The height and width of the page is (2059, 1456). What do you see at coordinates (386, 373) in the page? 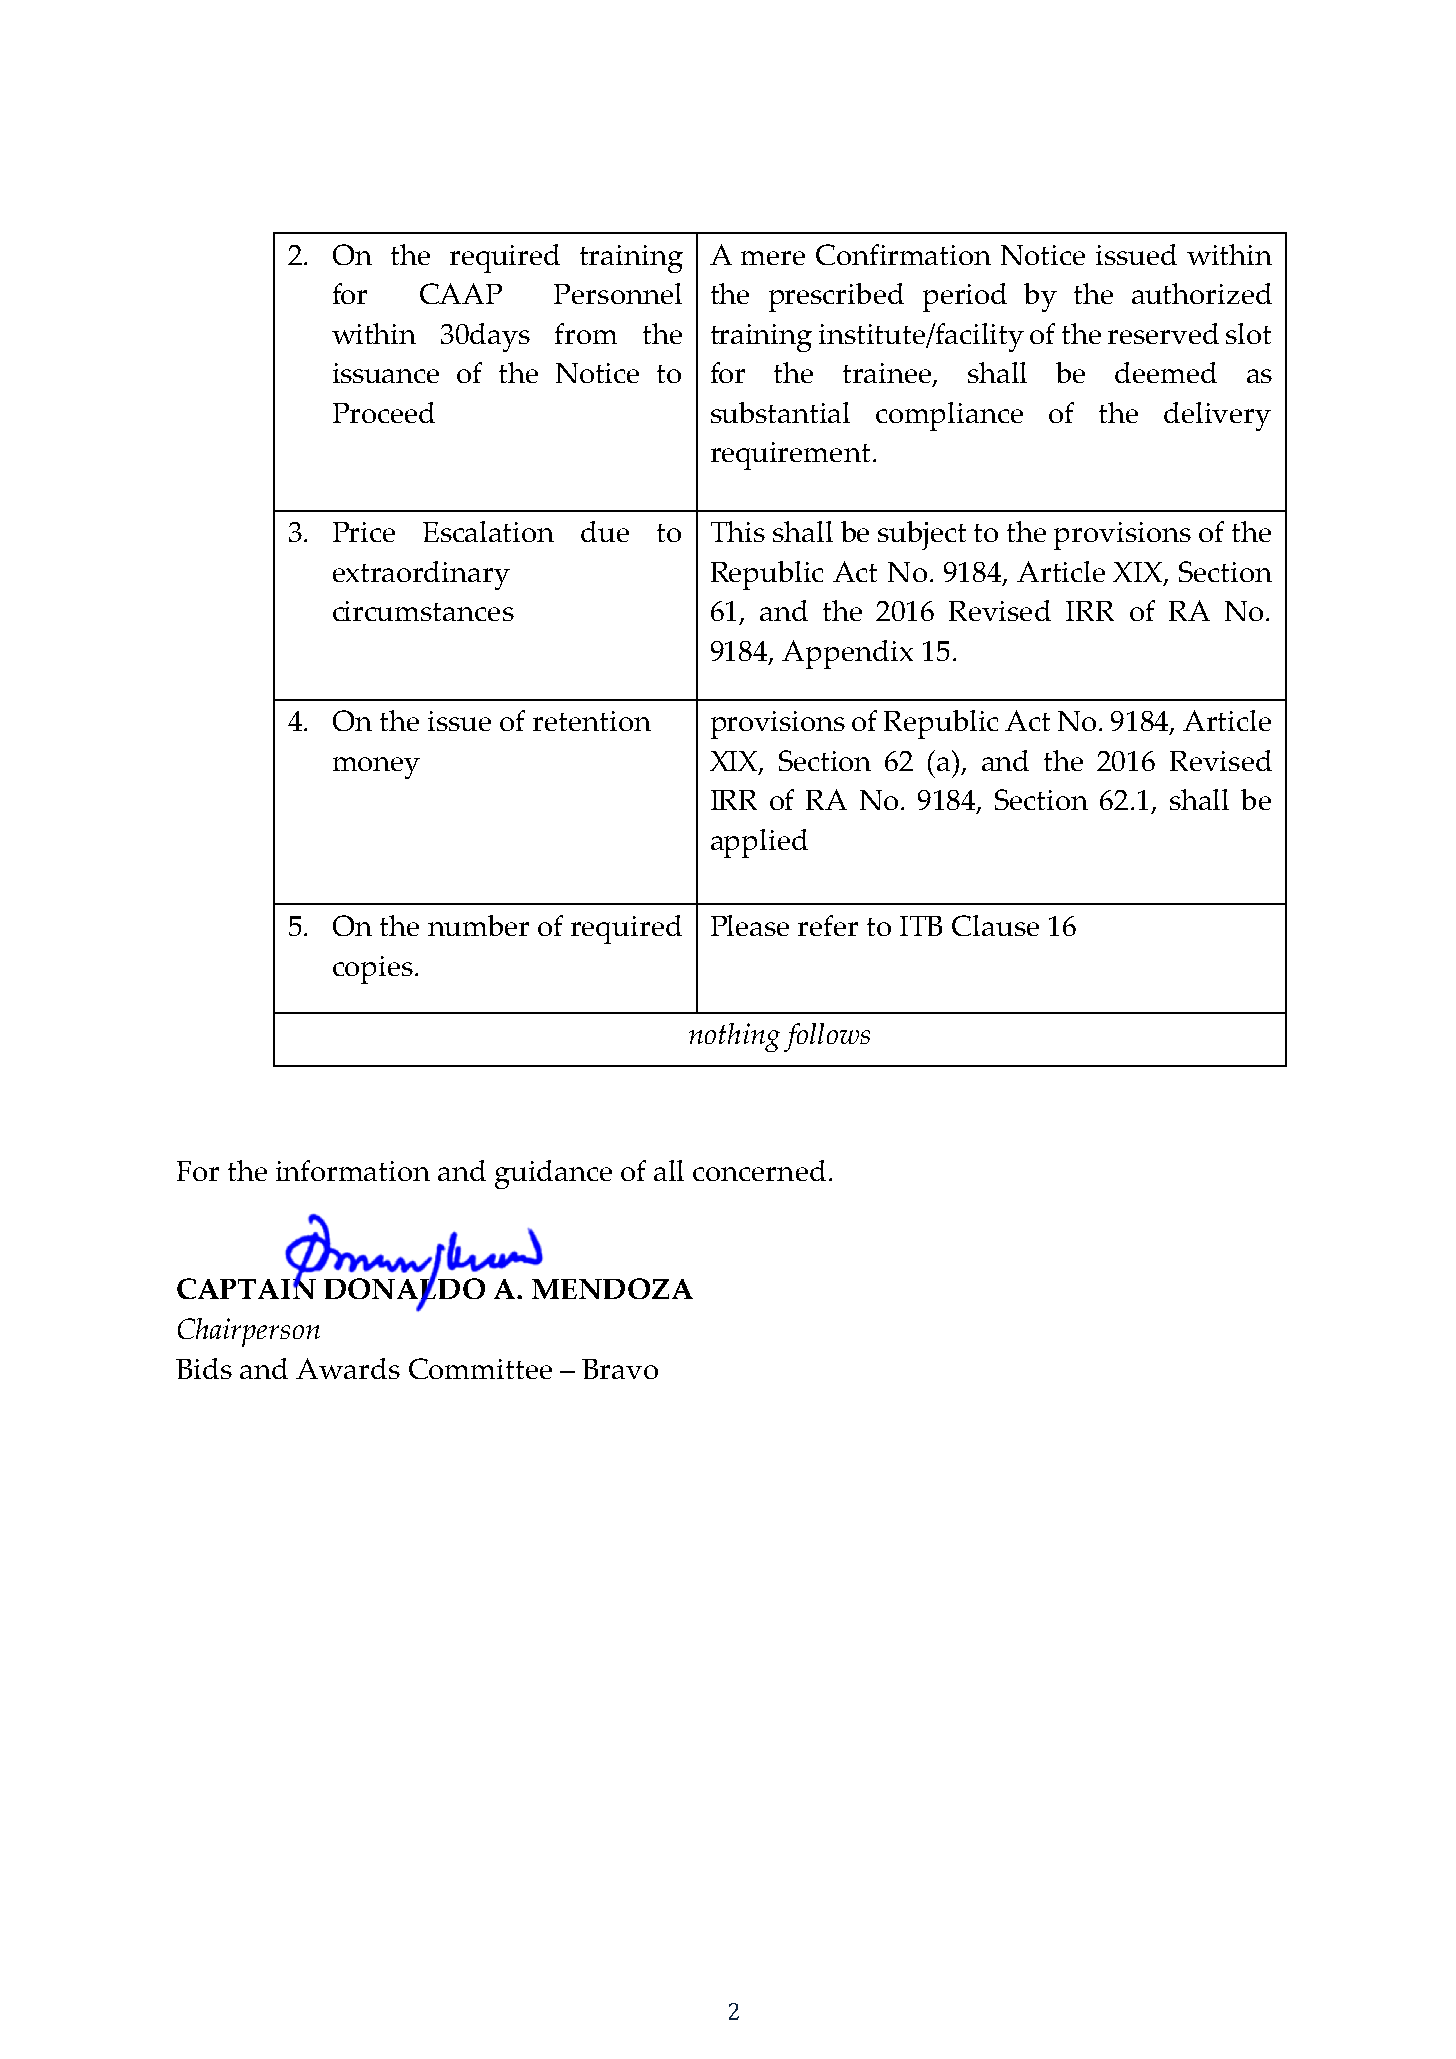
I see `issuance` at bounding box center [386, 373].
